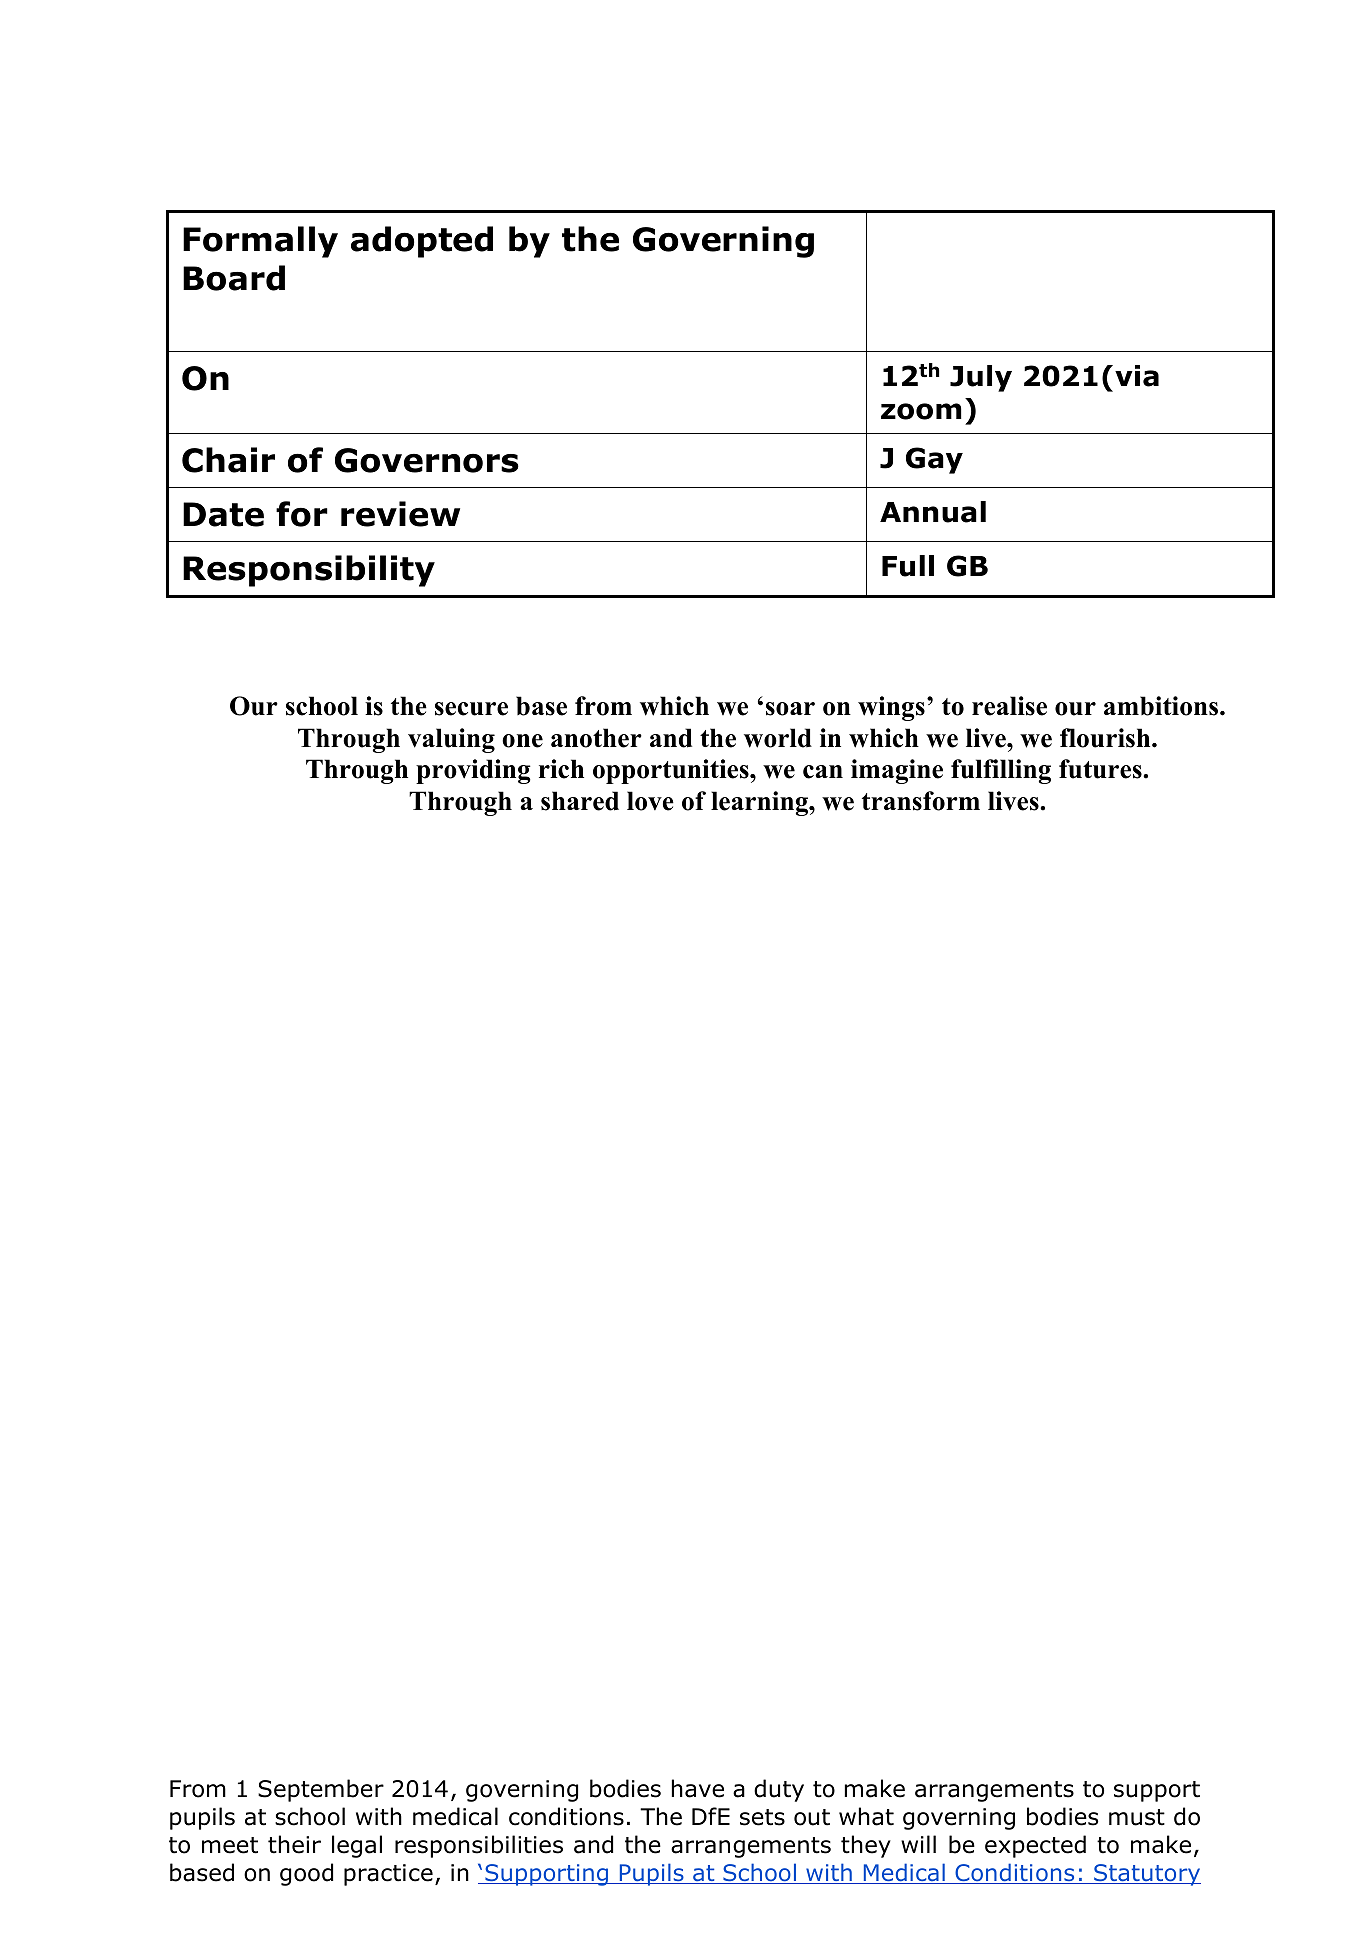 Image resolution: width=1366 pixels, height=1933 pixels. I want to click on July, so click(981, 378).
